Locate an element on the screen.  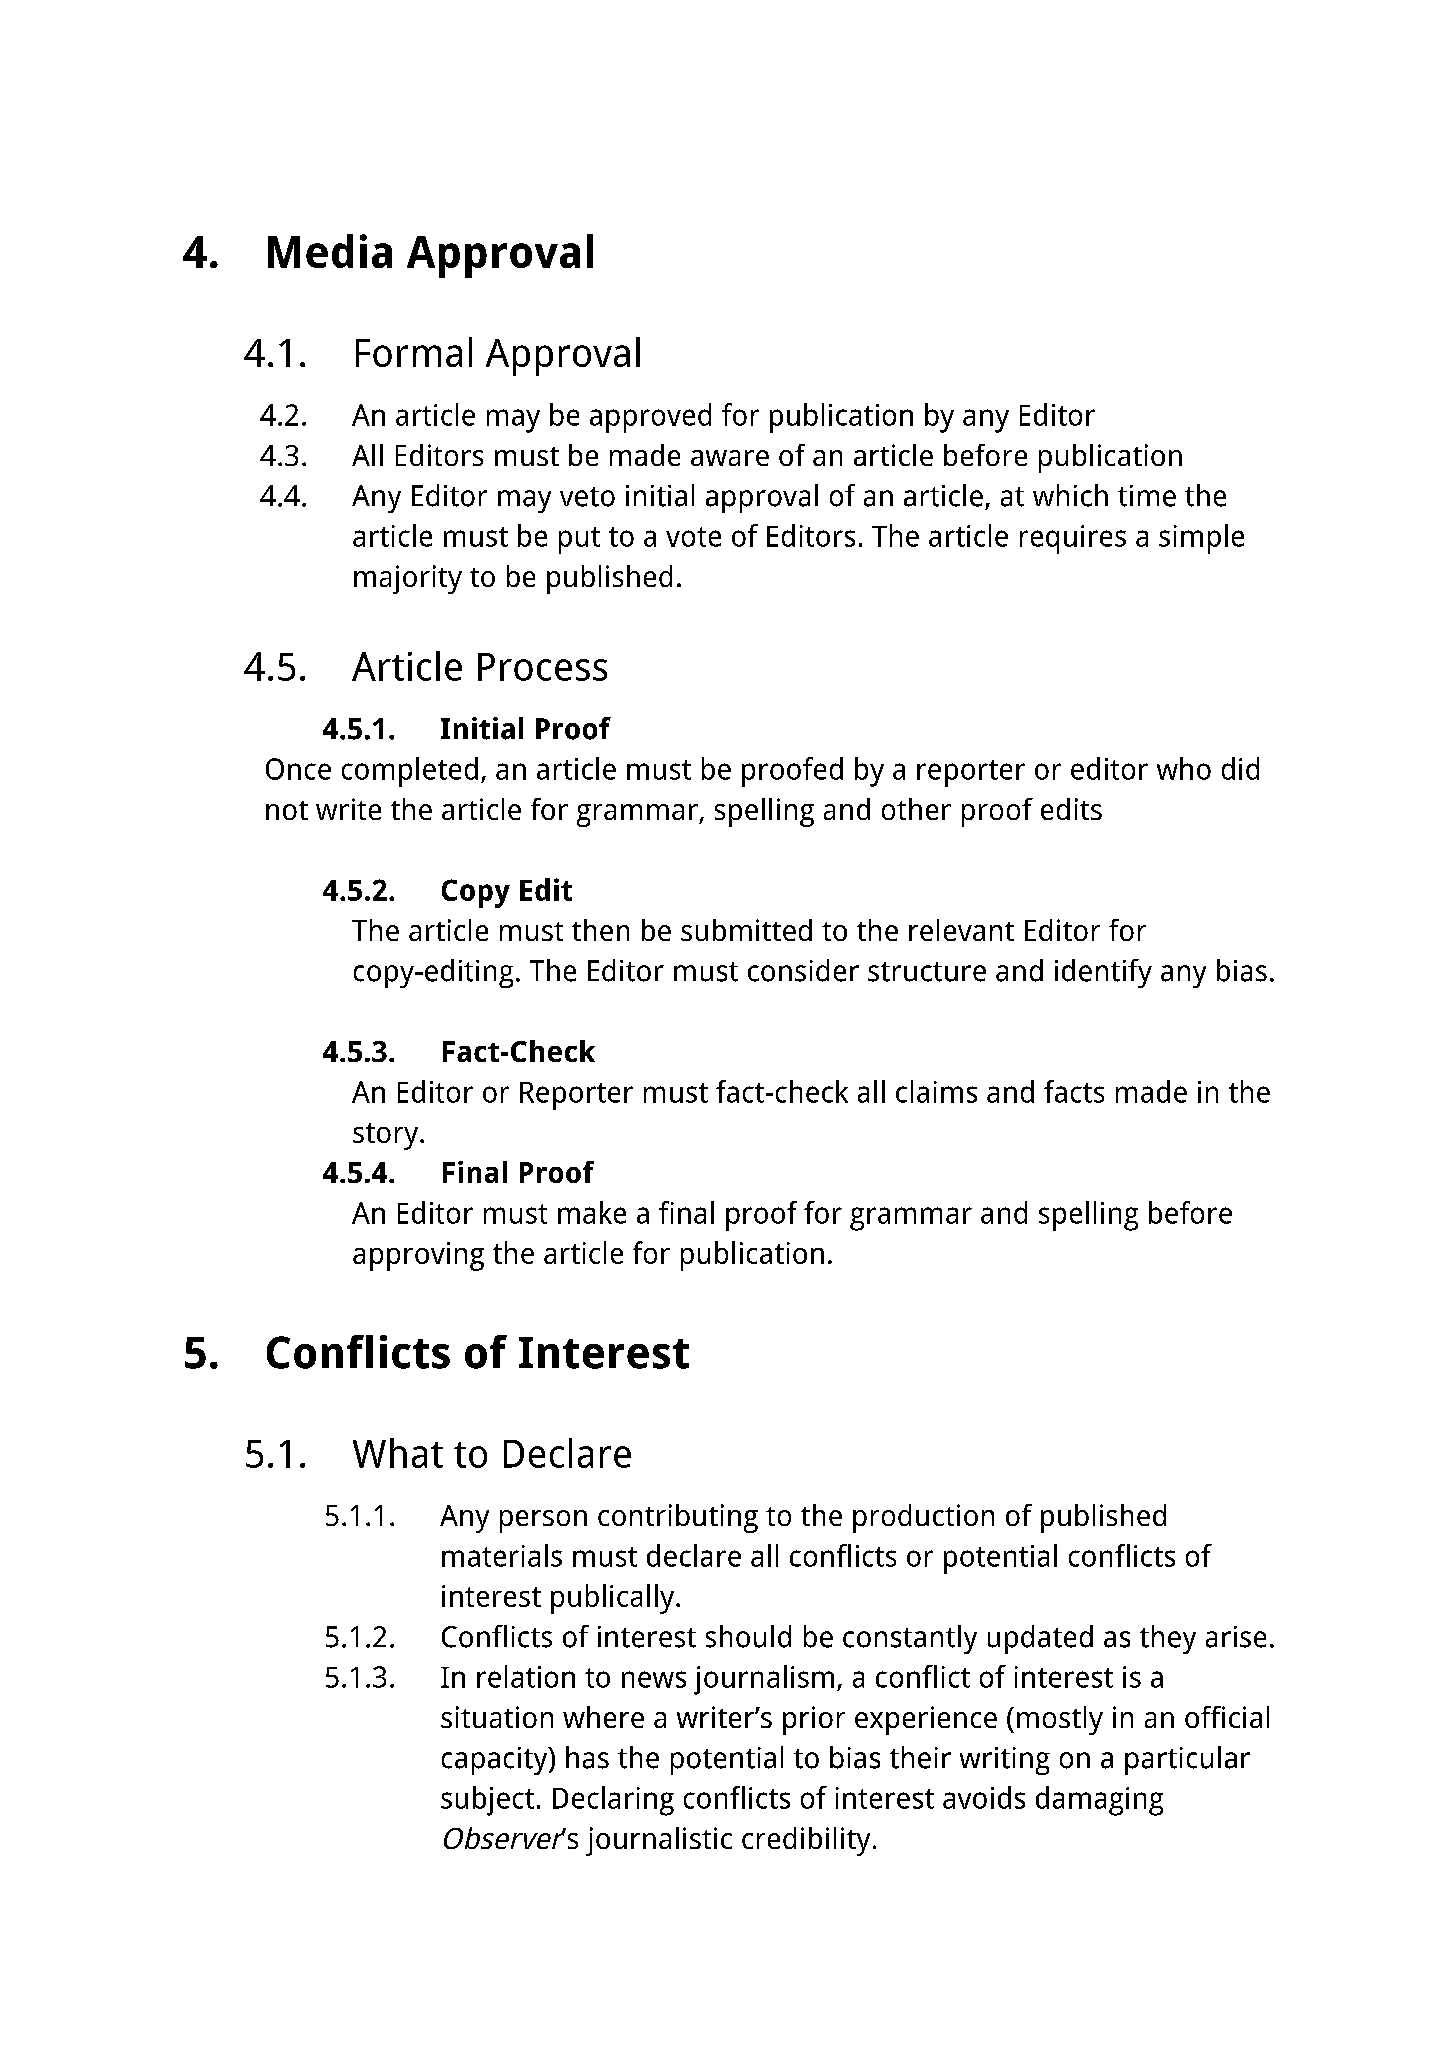
Formal is located at coordinates (414, 352).
